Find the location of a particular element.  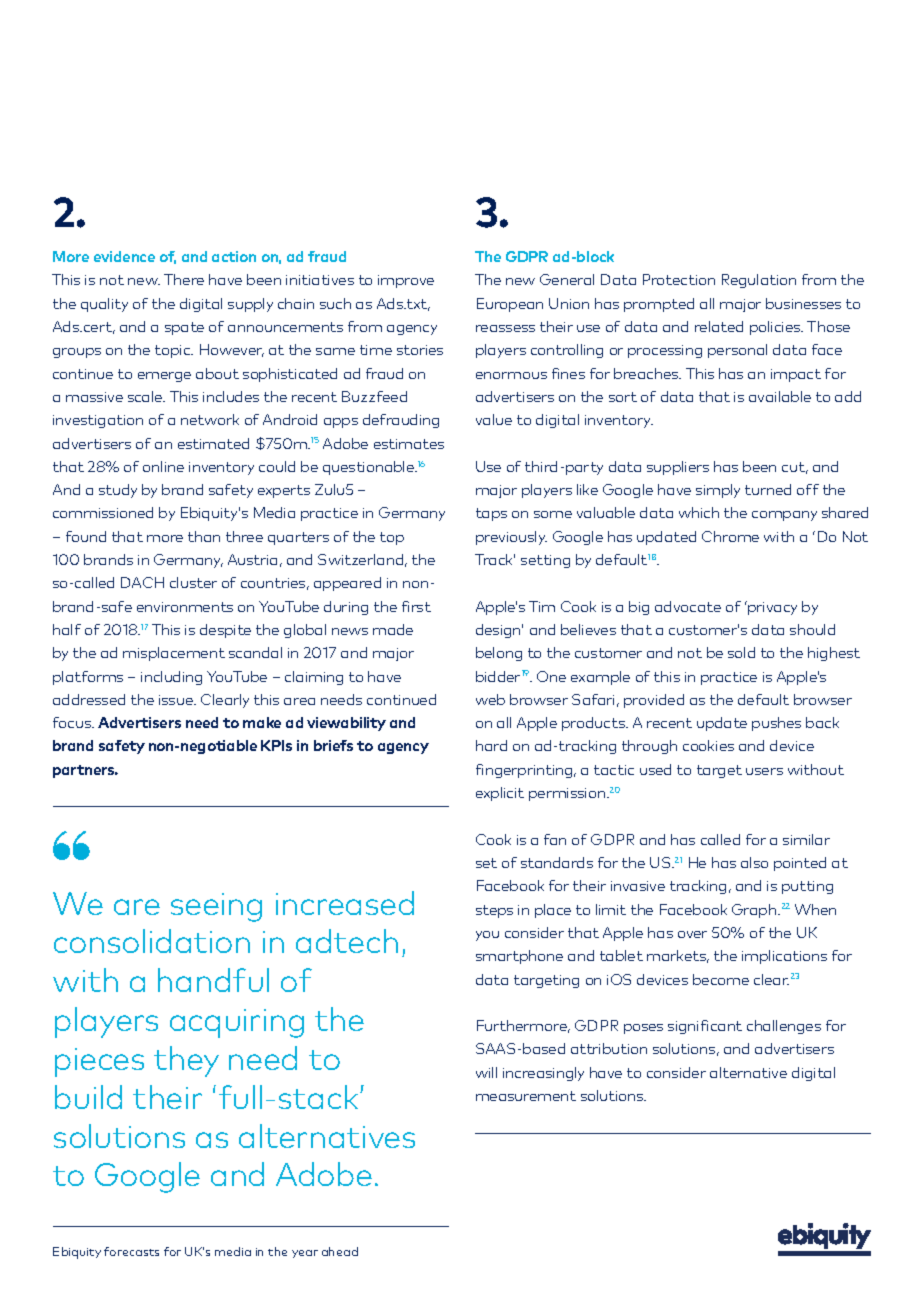

Regulation is located at coordinates (759, 281).
